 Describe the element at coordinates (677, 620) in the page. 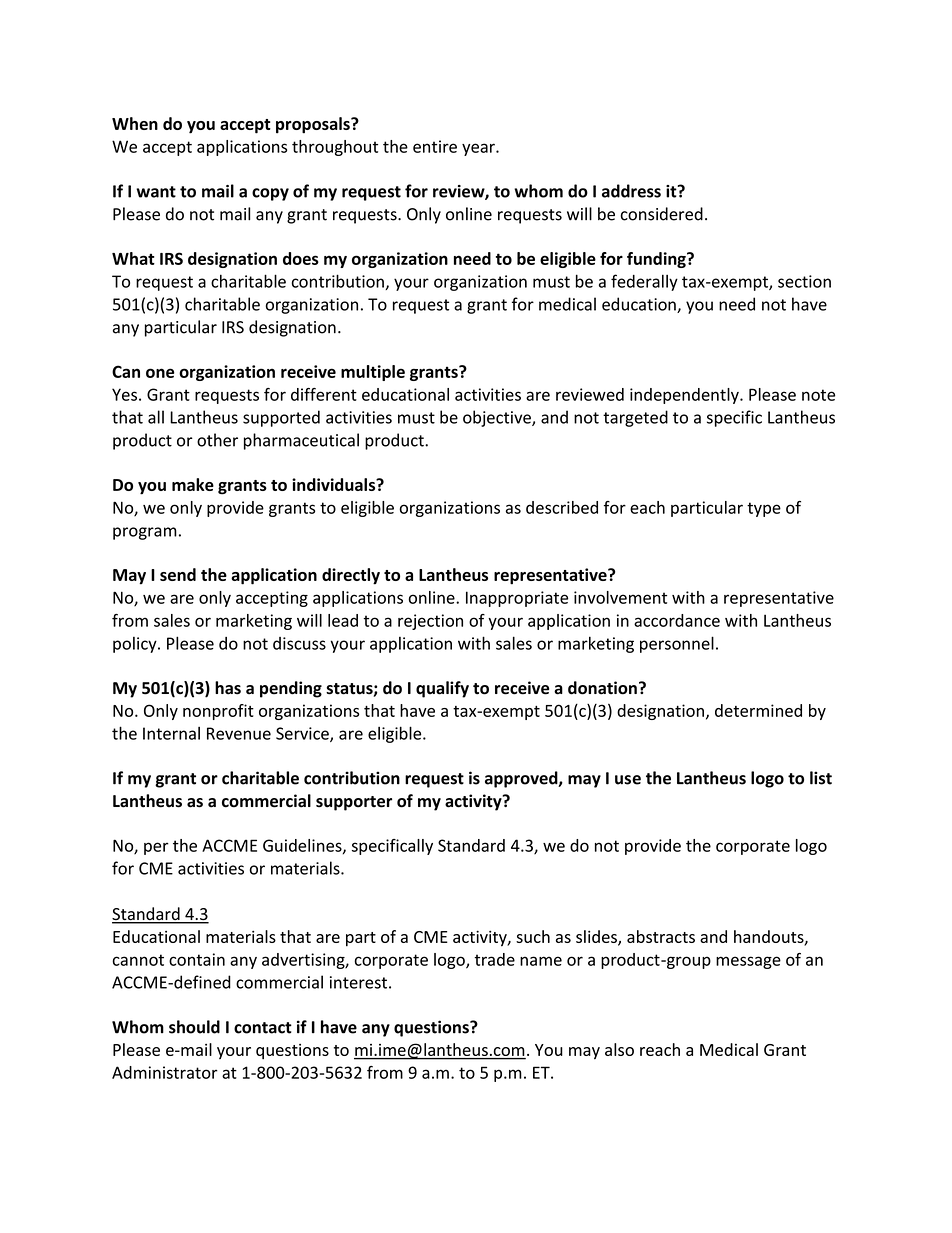

I see `accordance` at that location.
